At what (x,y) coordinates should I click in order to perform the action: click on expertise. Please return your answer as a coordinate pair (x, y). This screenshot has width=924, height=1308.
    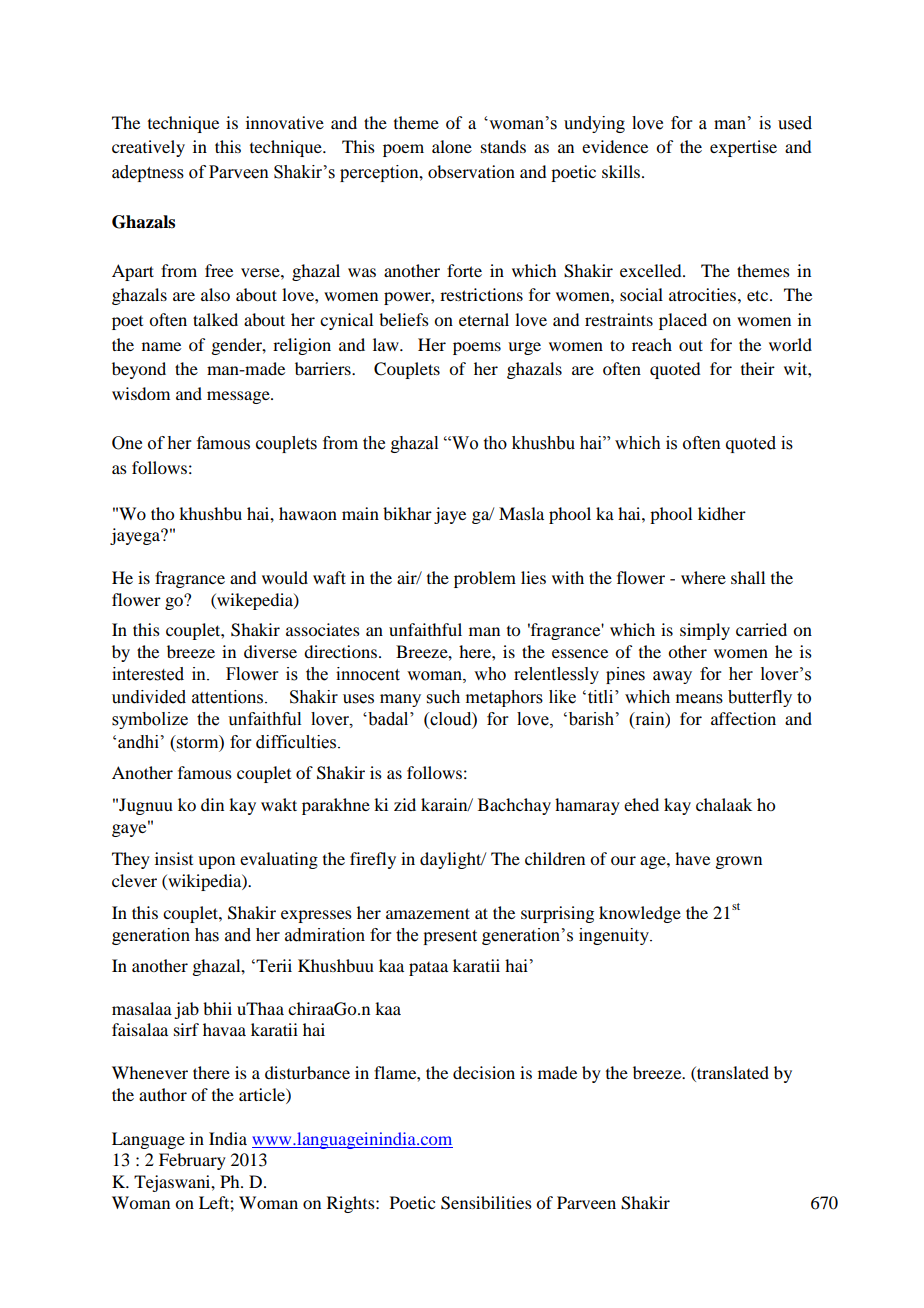
    Looking at the image, I should click on (743, 148).
